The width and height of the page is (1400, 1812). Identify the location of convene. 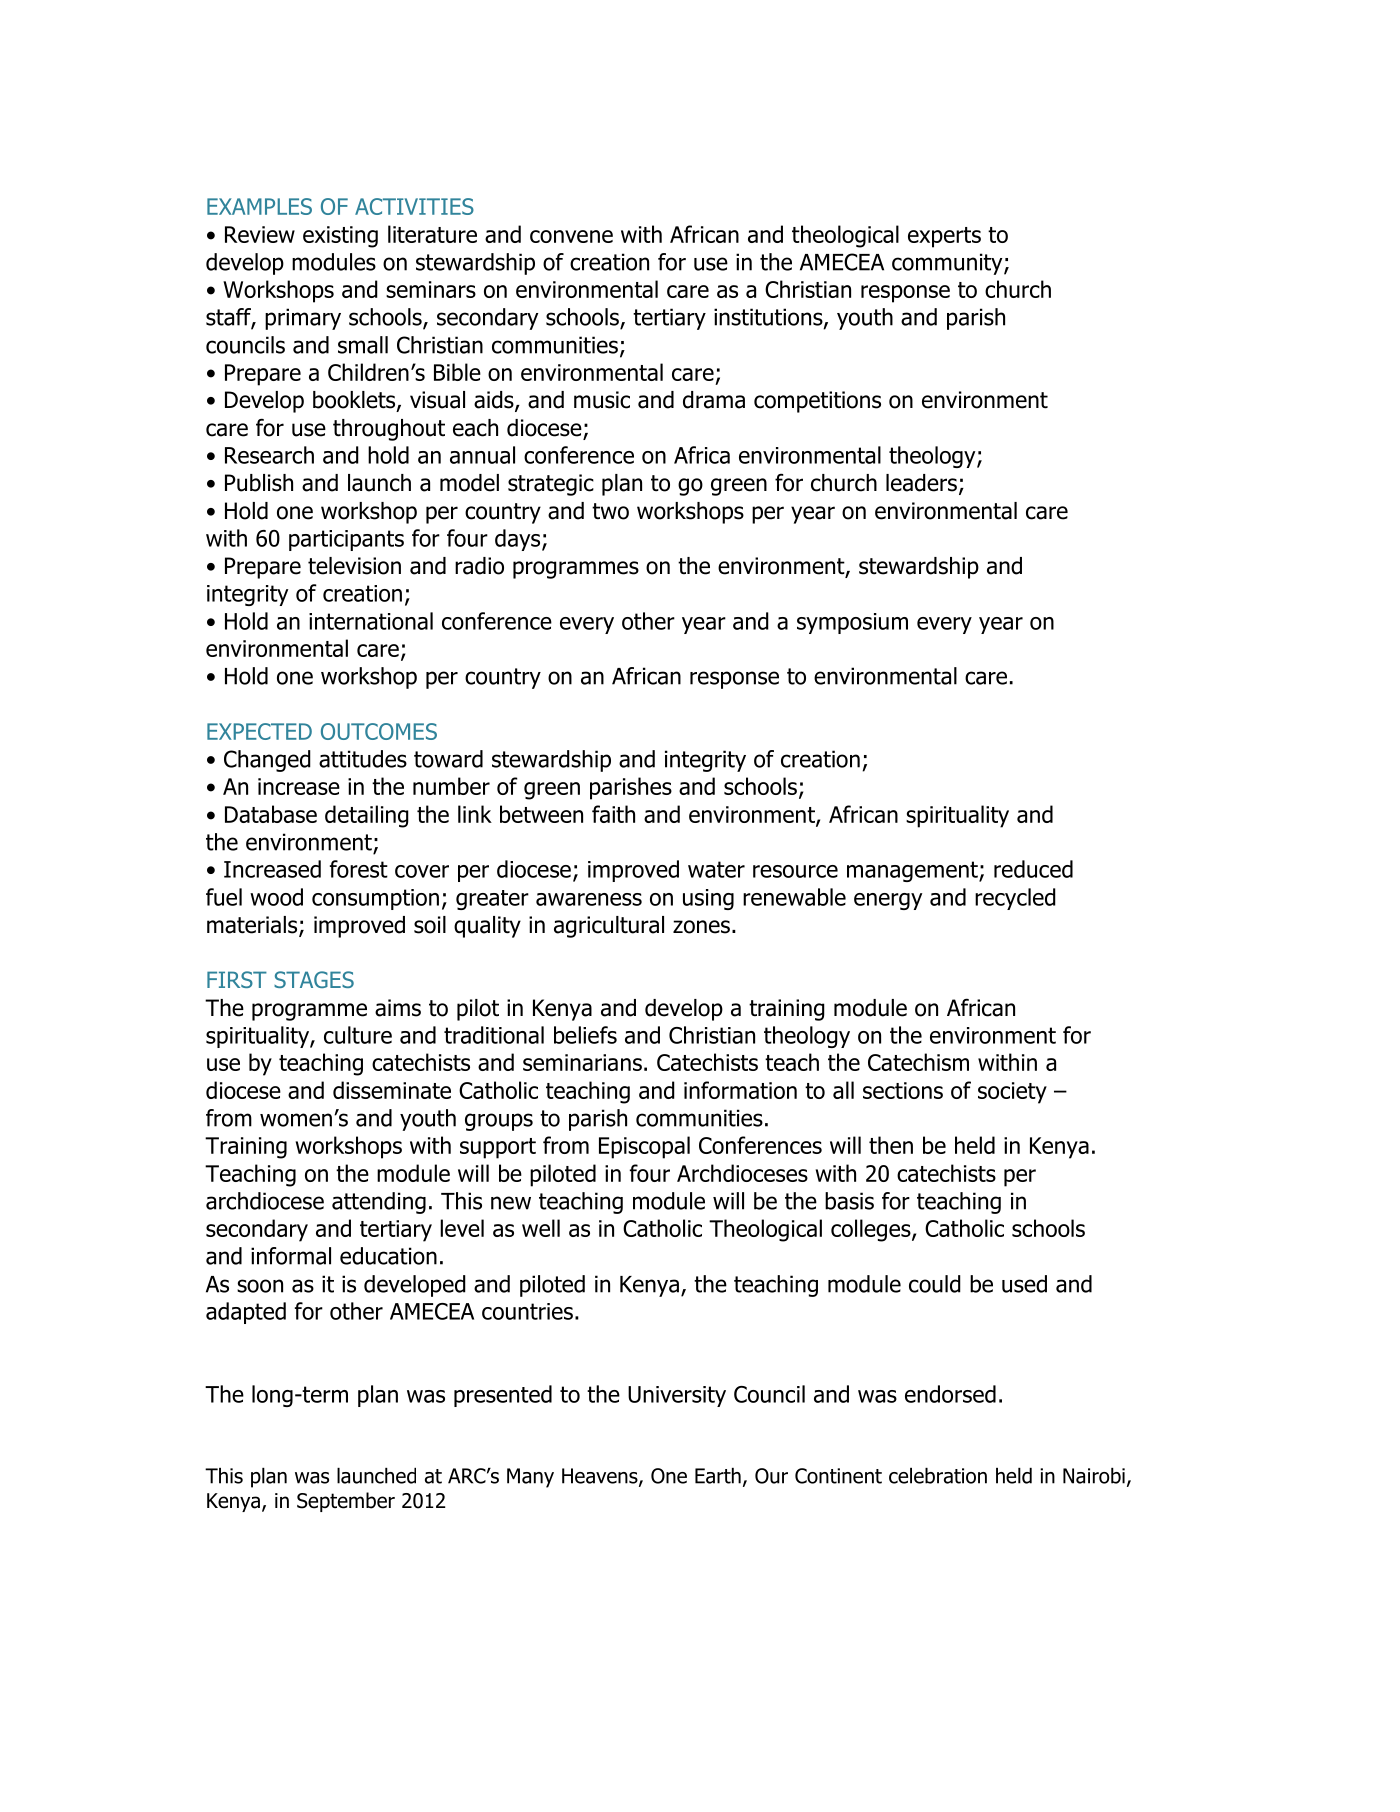
(571, 236).
